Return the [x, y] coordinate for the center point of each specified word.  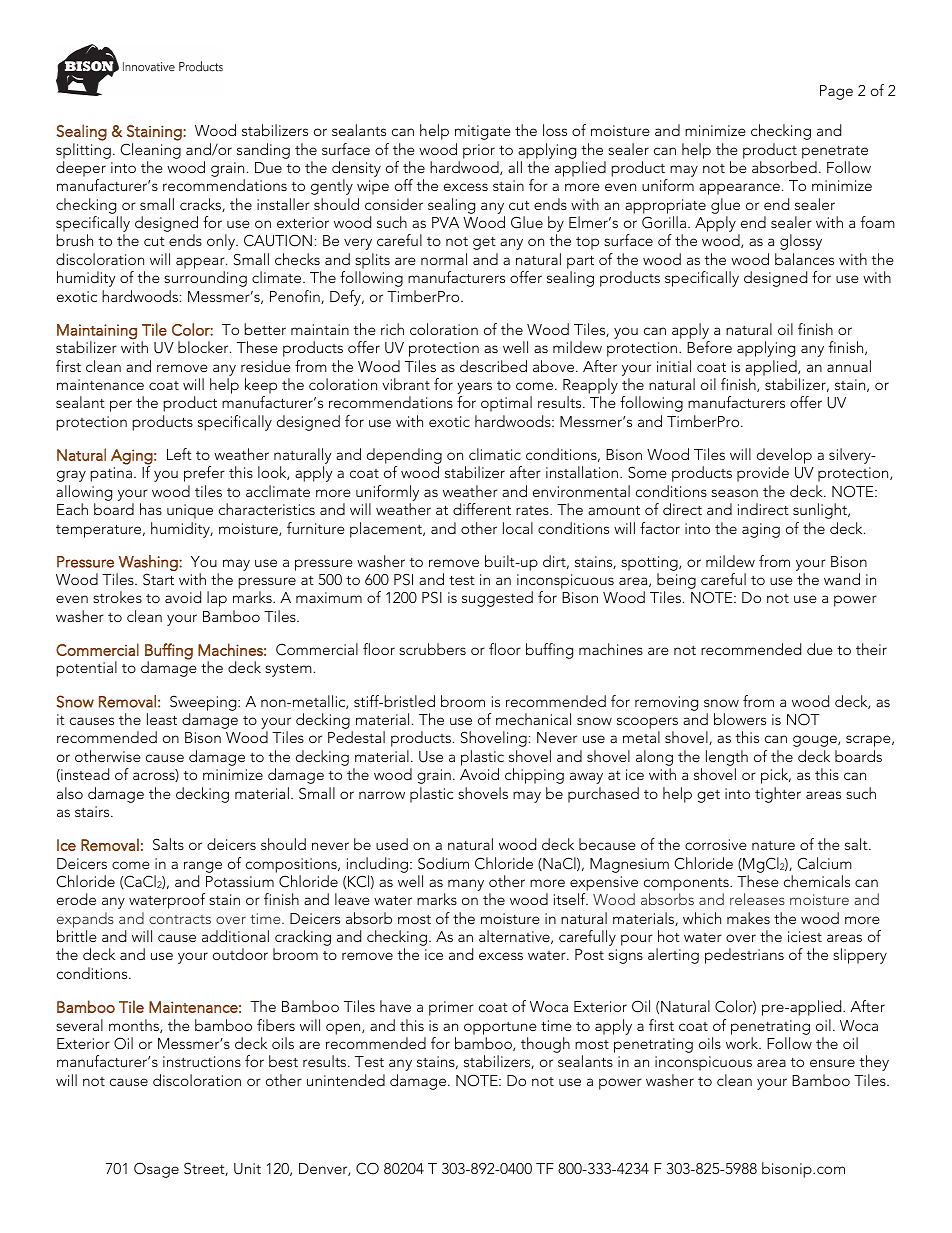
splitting [83, 151]
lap [217, 599]
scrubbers [432, 649]
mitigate [483, 132]
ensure [832, 1063]
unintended [346, 1080]
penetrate [835, 152]
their [871, 649]
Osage [156, 1170]
